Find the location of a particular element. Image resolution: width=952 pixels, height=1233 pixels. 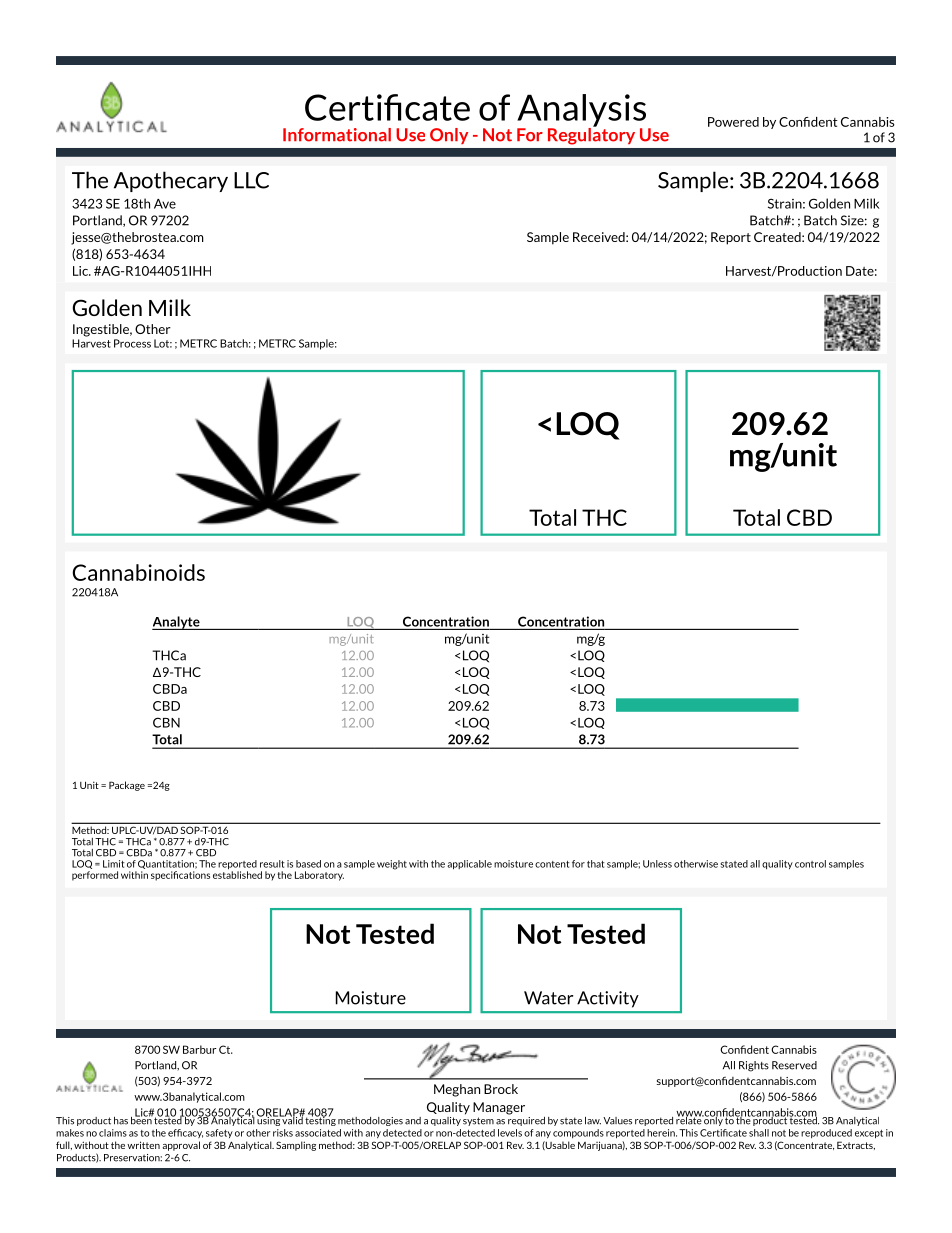

Cannabinoids is located at coordinates (138, 572).
